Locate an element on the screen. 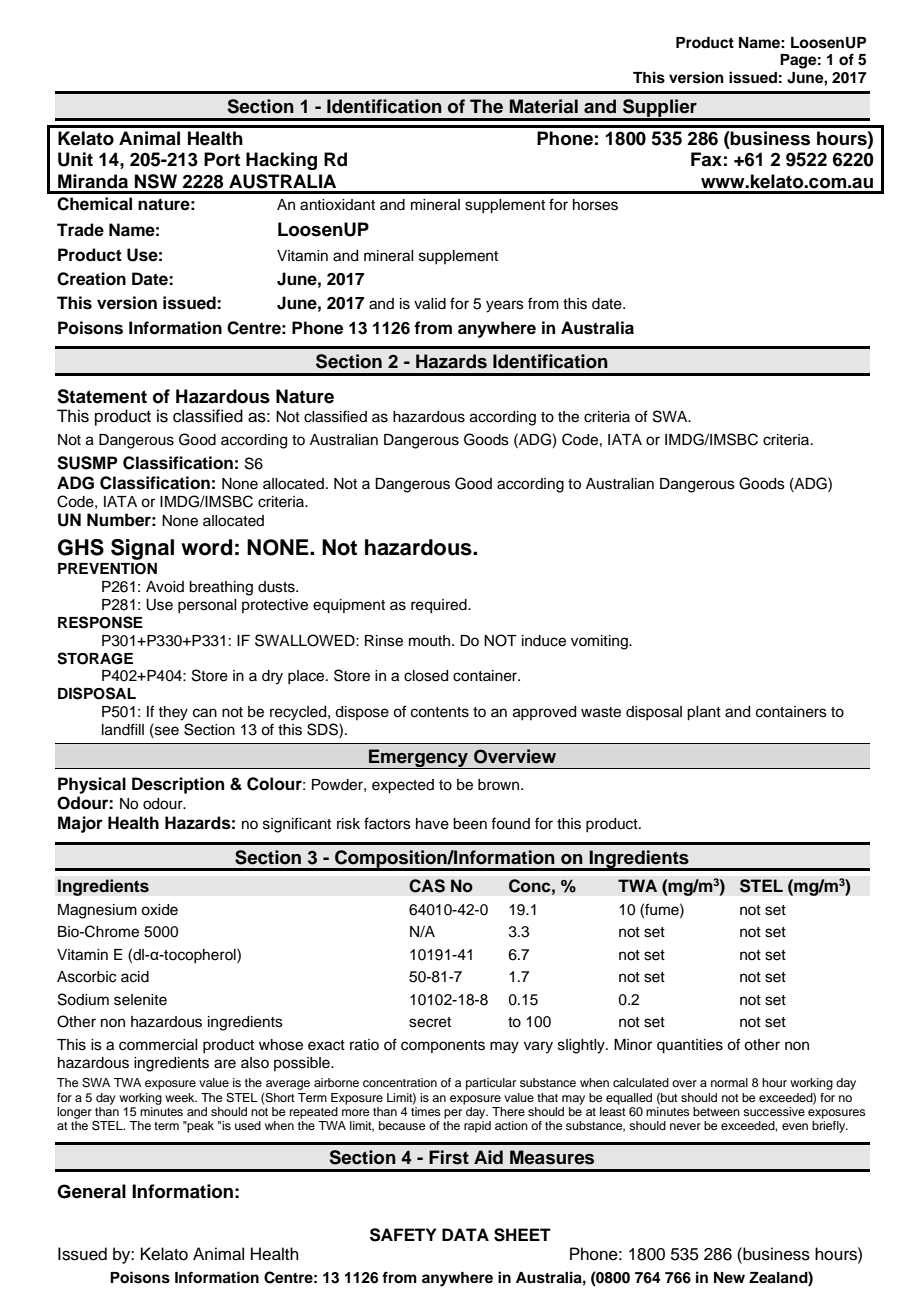  Fax is located at coordinates (706, 159).
